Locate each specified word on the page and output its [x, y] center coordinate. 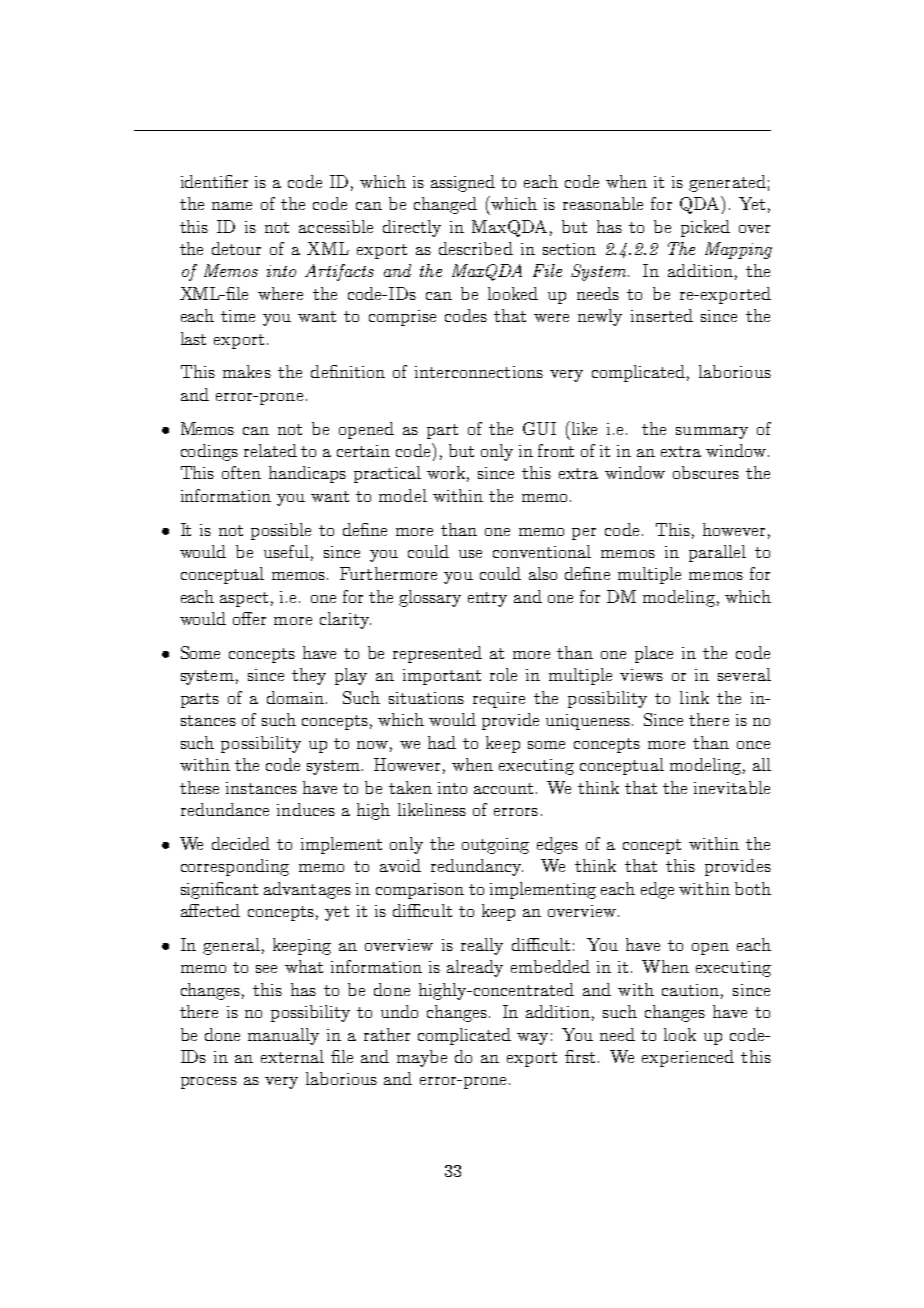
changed [445, 205]
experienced [688, 1058]
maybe [422, 1058]
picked [705, 228]
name [232, 206]
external [292, 1056]
